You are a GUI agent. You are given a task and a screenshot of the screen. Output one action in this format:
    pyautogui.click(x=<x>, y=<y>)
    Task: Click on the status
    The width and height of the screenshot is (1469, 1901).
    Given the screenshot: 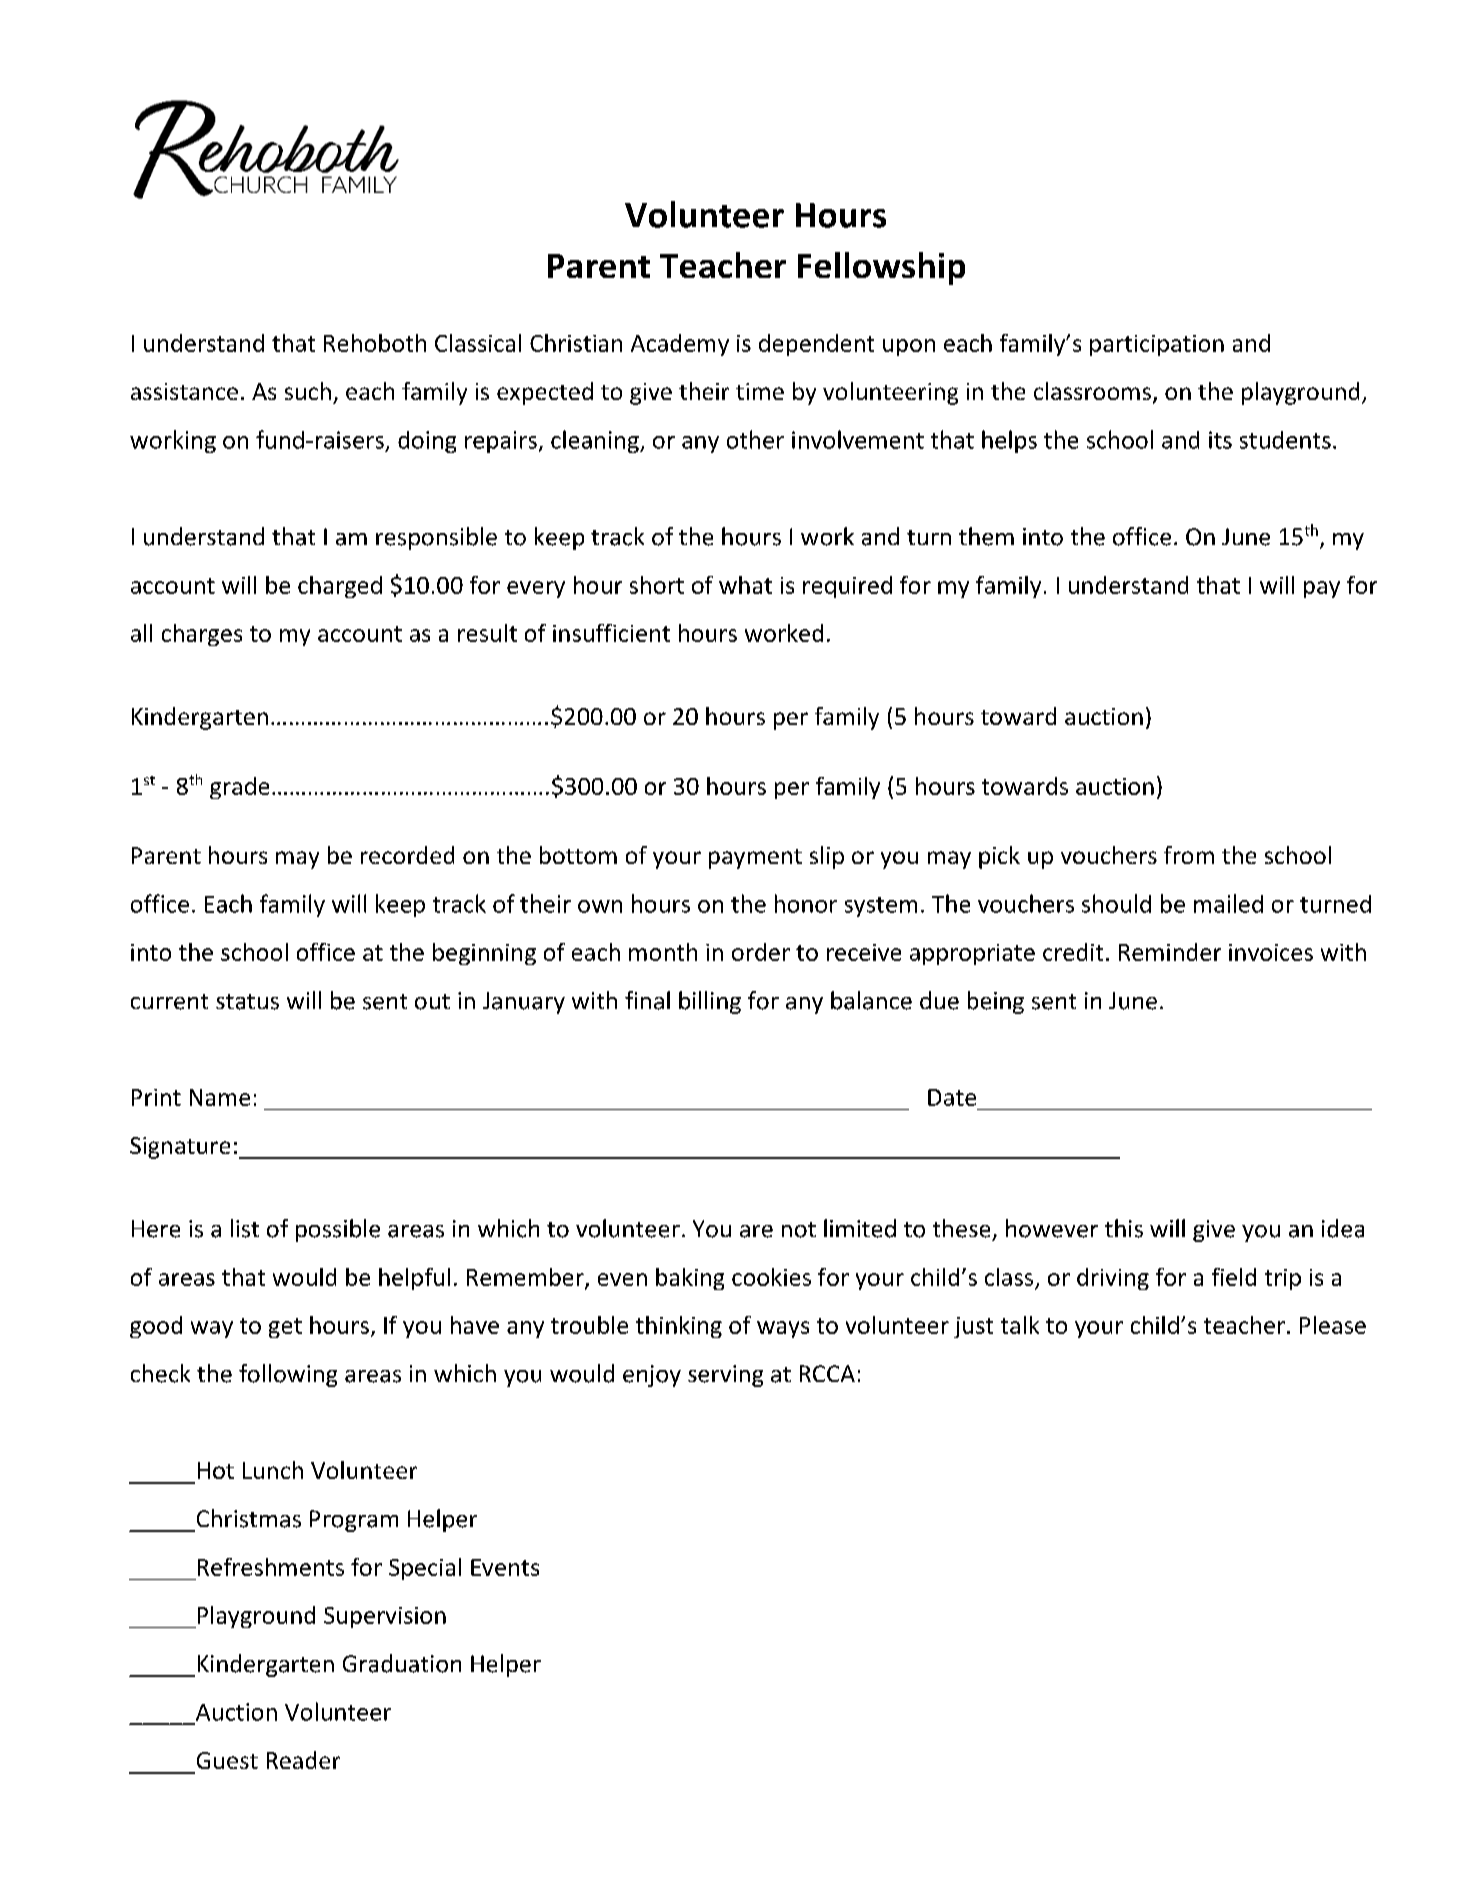 What is the action you would take?
    pyautogui.click(x=247, y=1002)
